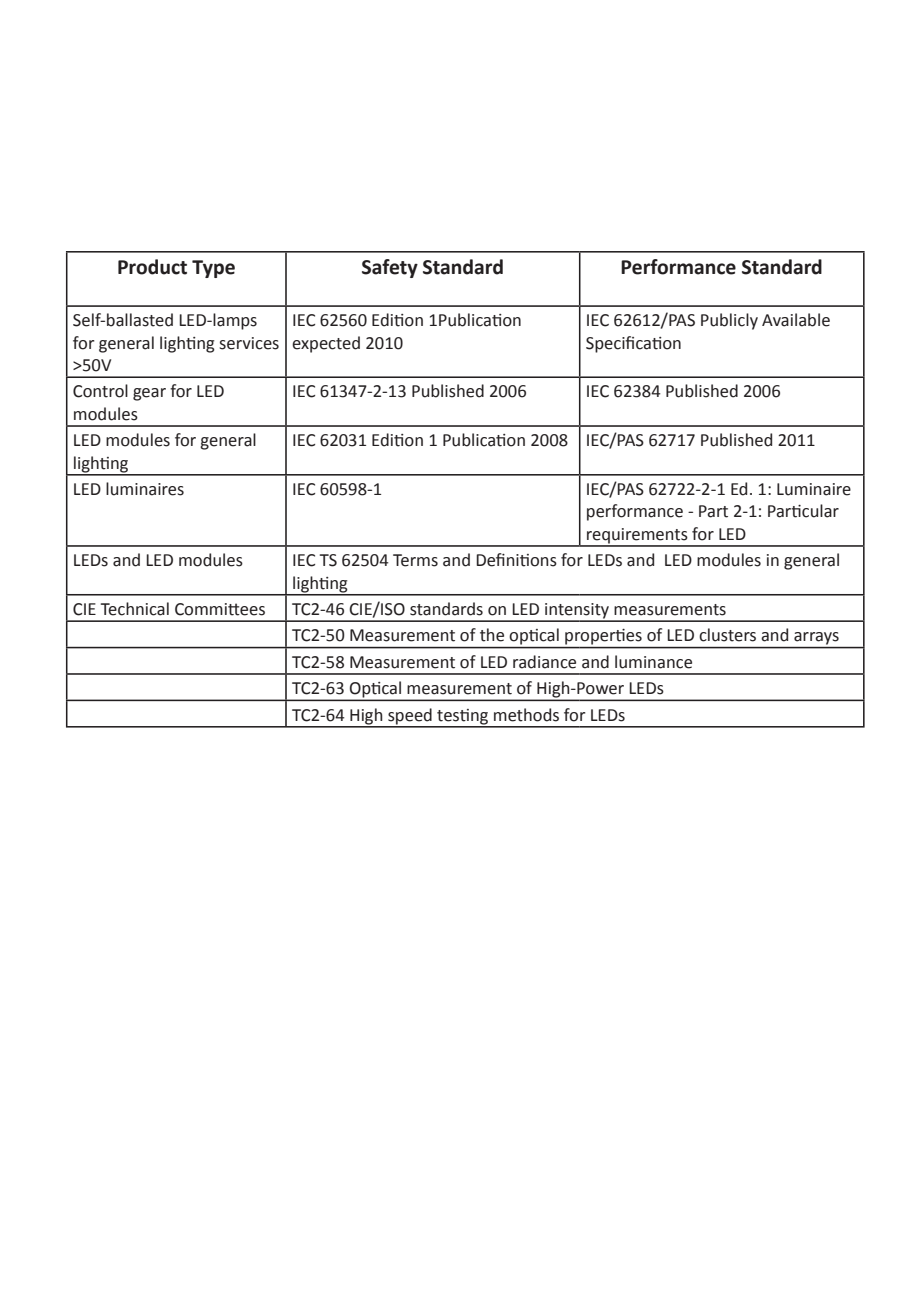 The image size is (924, 1308). What do you see at coordinates (637, 537) in the screenshot?
I see `requirements` at bounding box center [637, 537].
